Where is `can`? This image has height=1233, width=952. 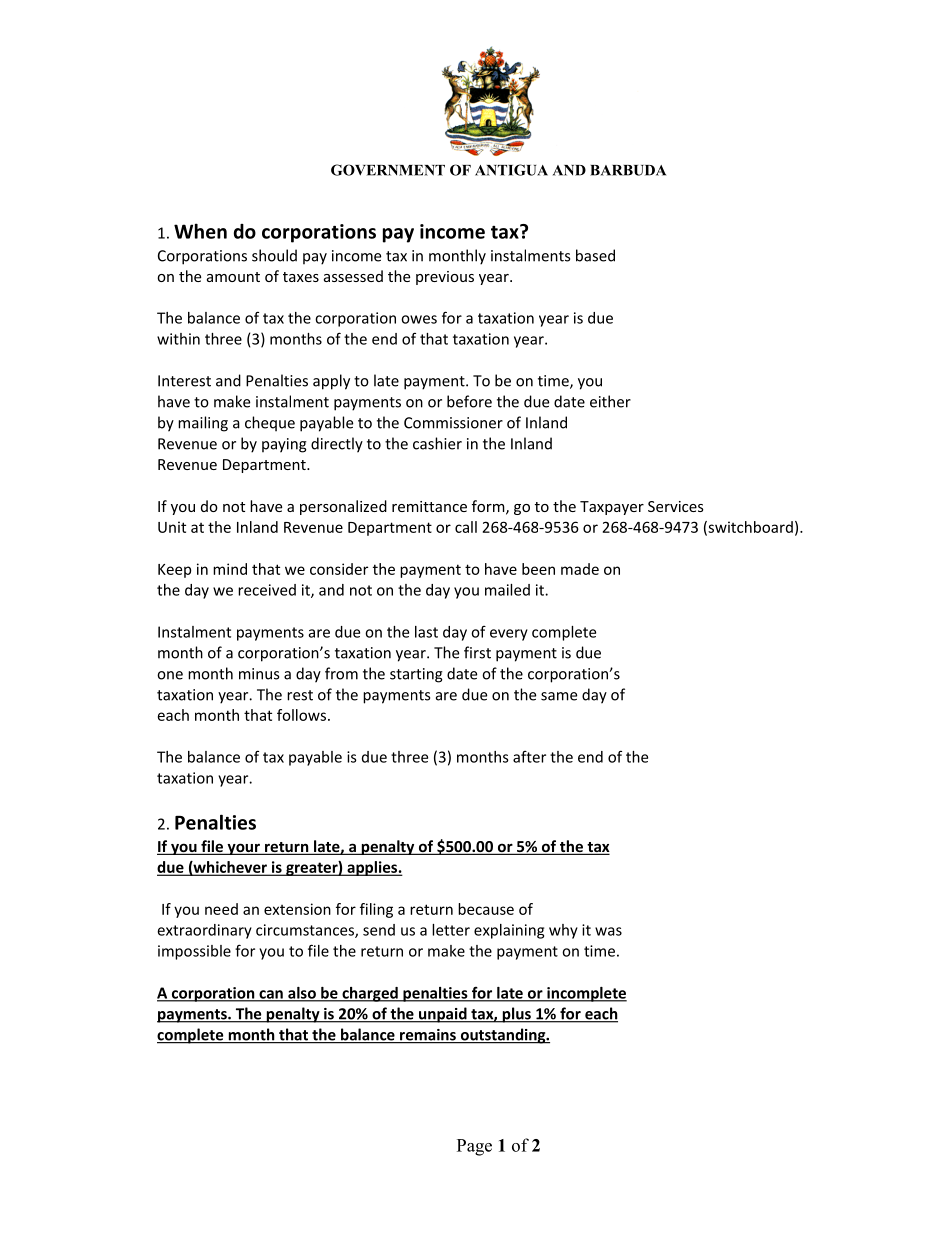 can is located at coordinates (271, 995).
